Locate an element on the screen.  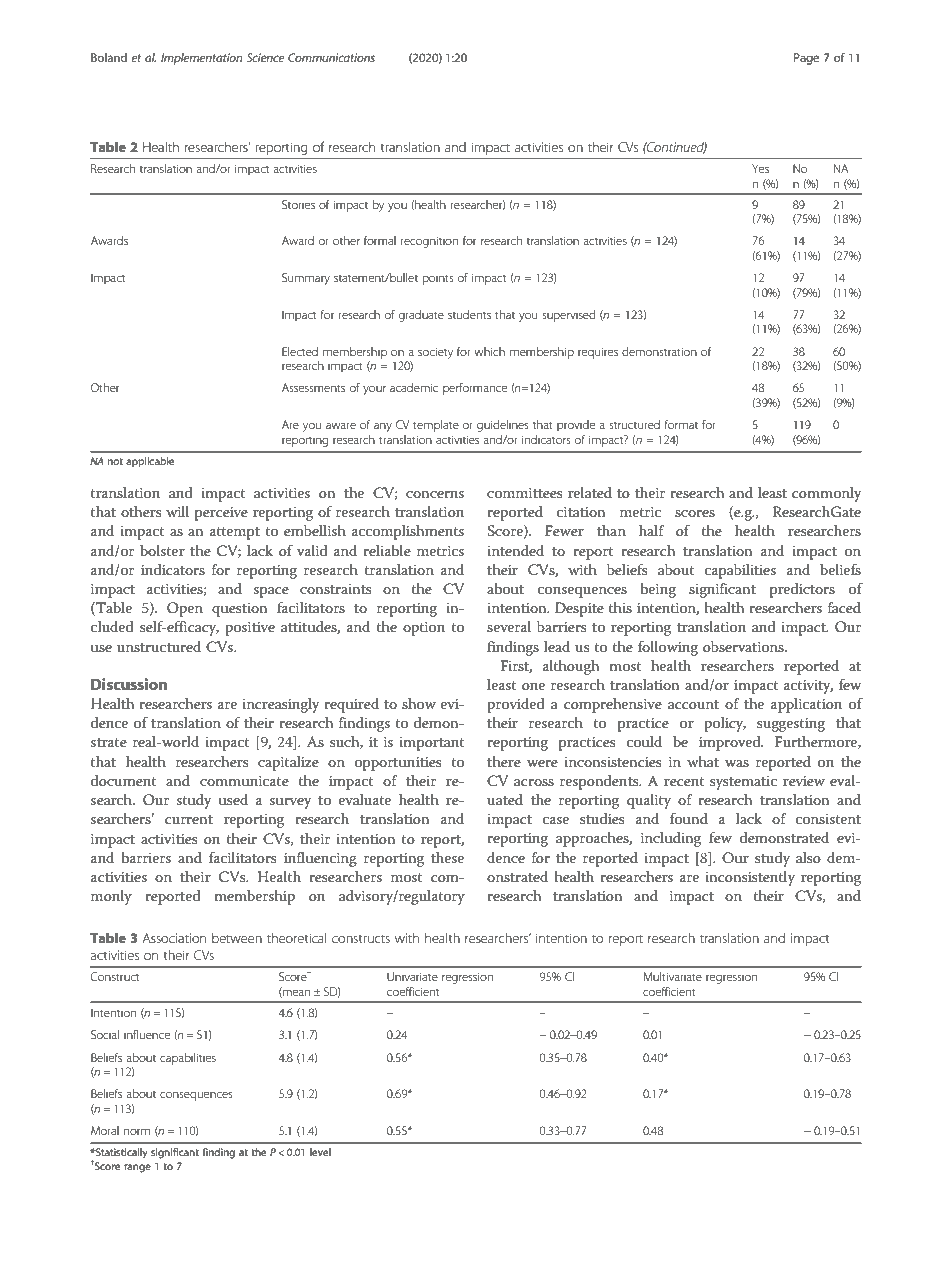
Communications is located at coordinates (331, 57).
